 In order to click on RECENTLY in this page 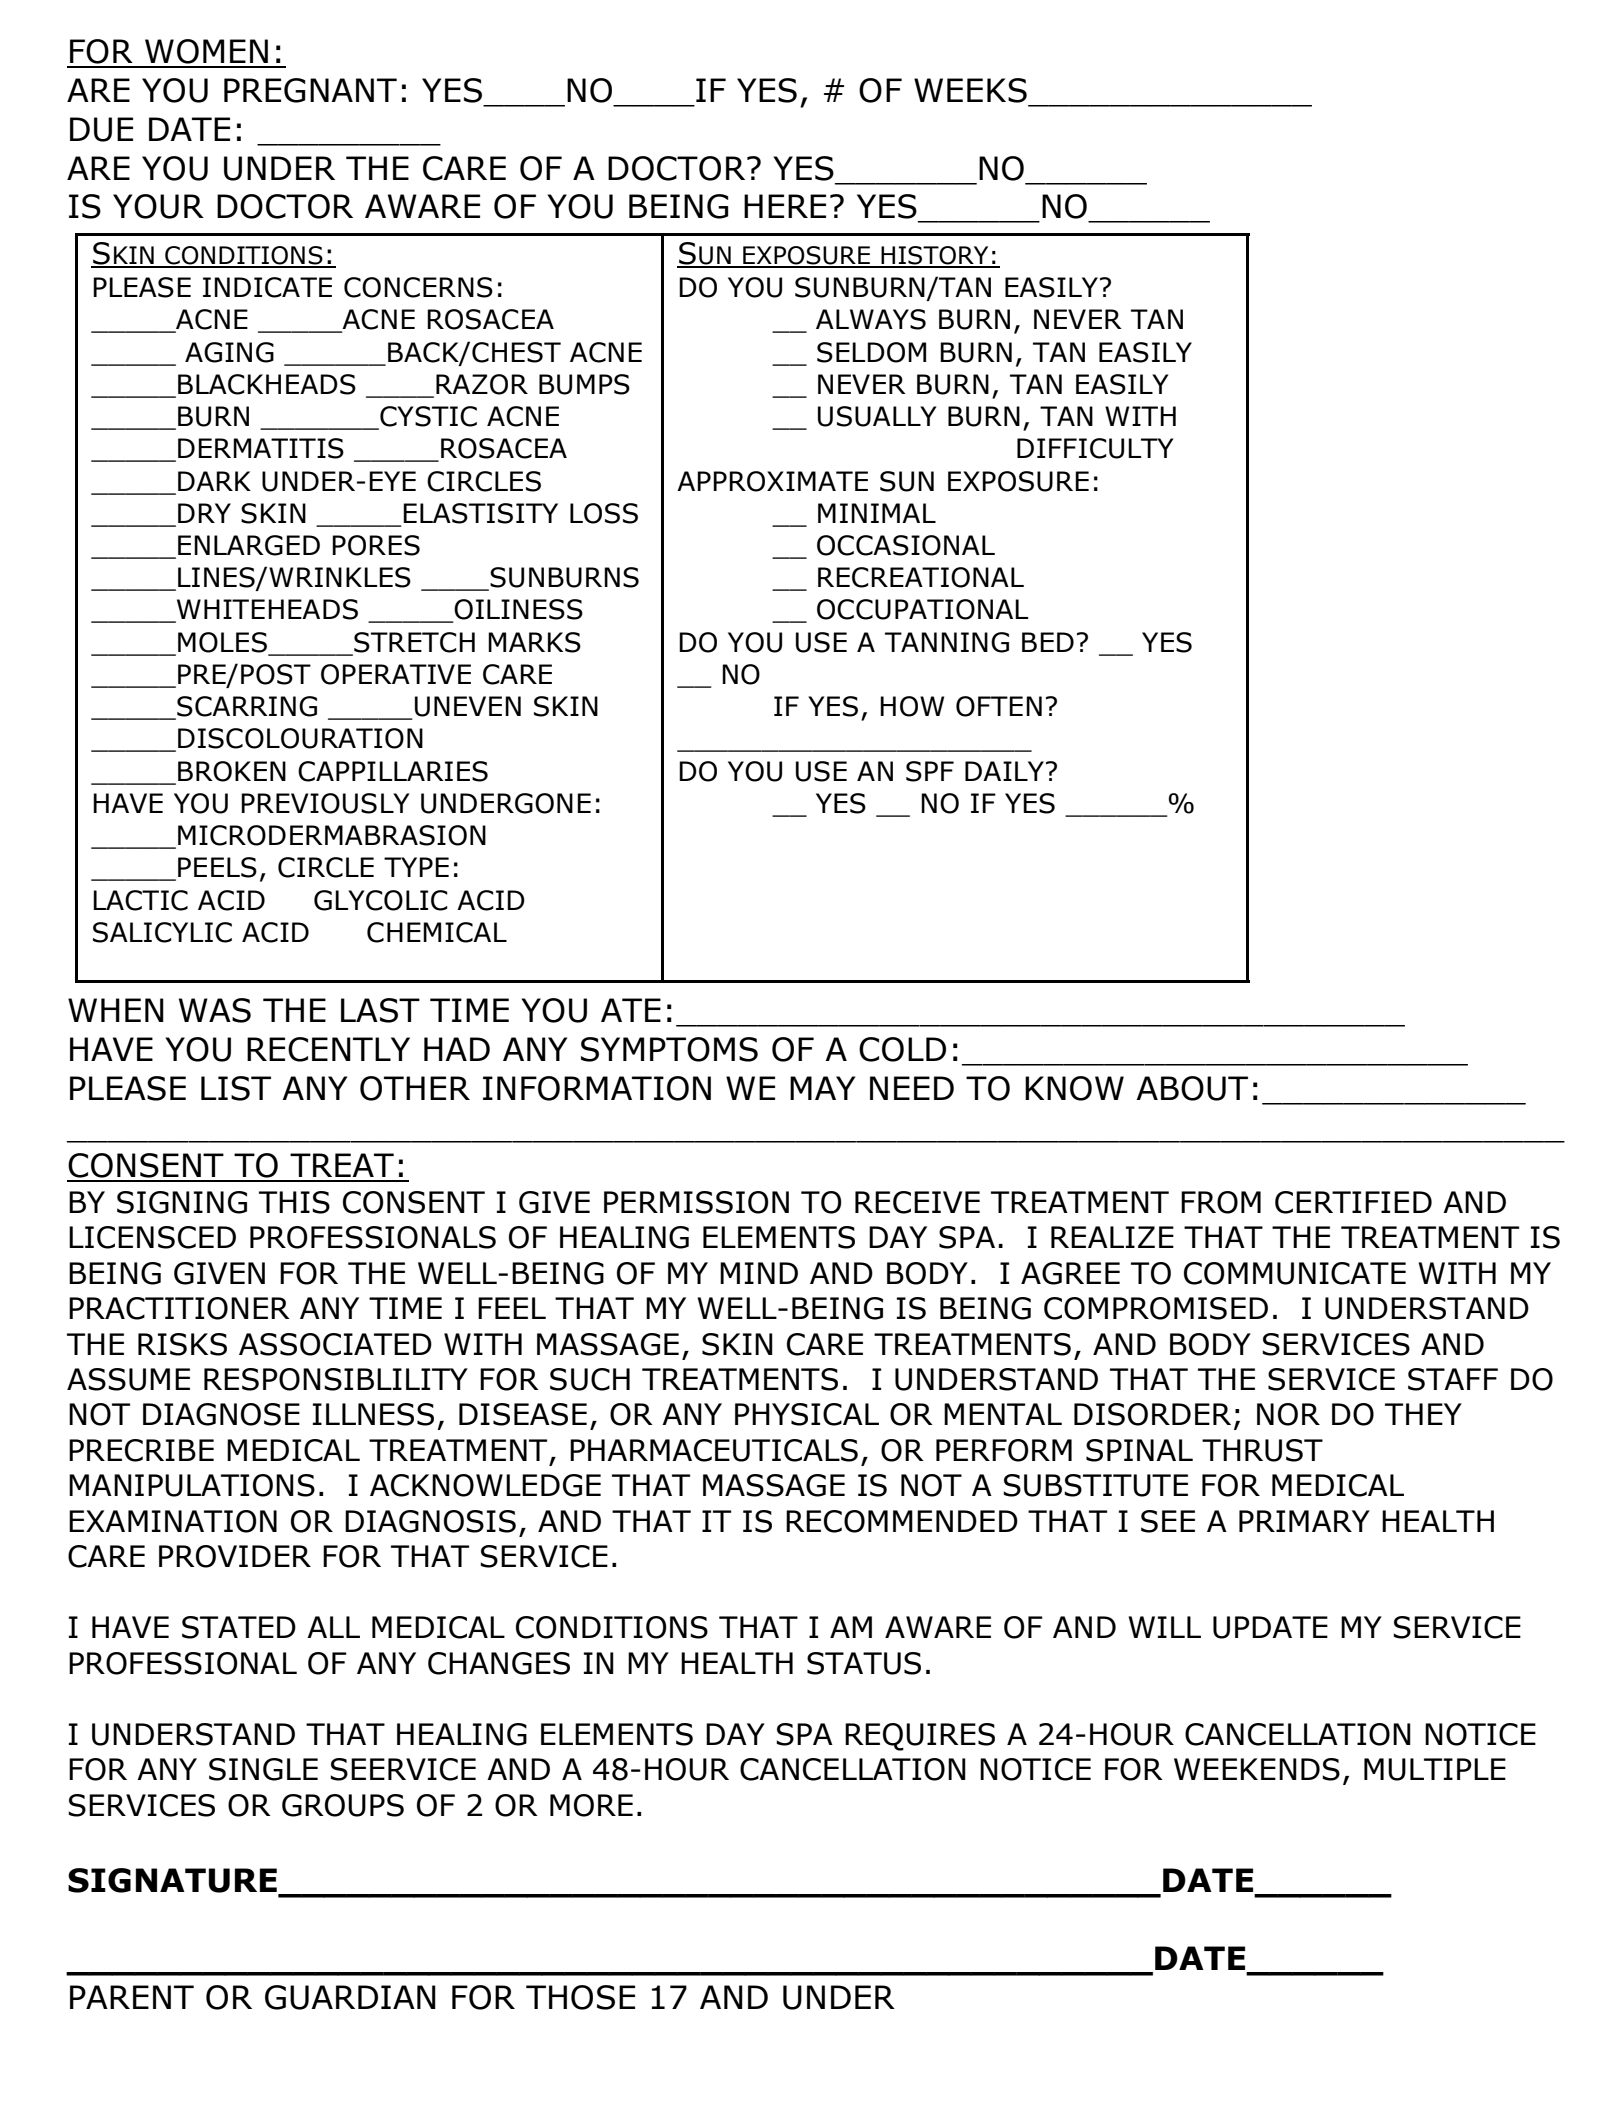, I will do `click(328, 1049)`.
